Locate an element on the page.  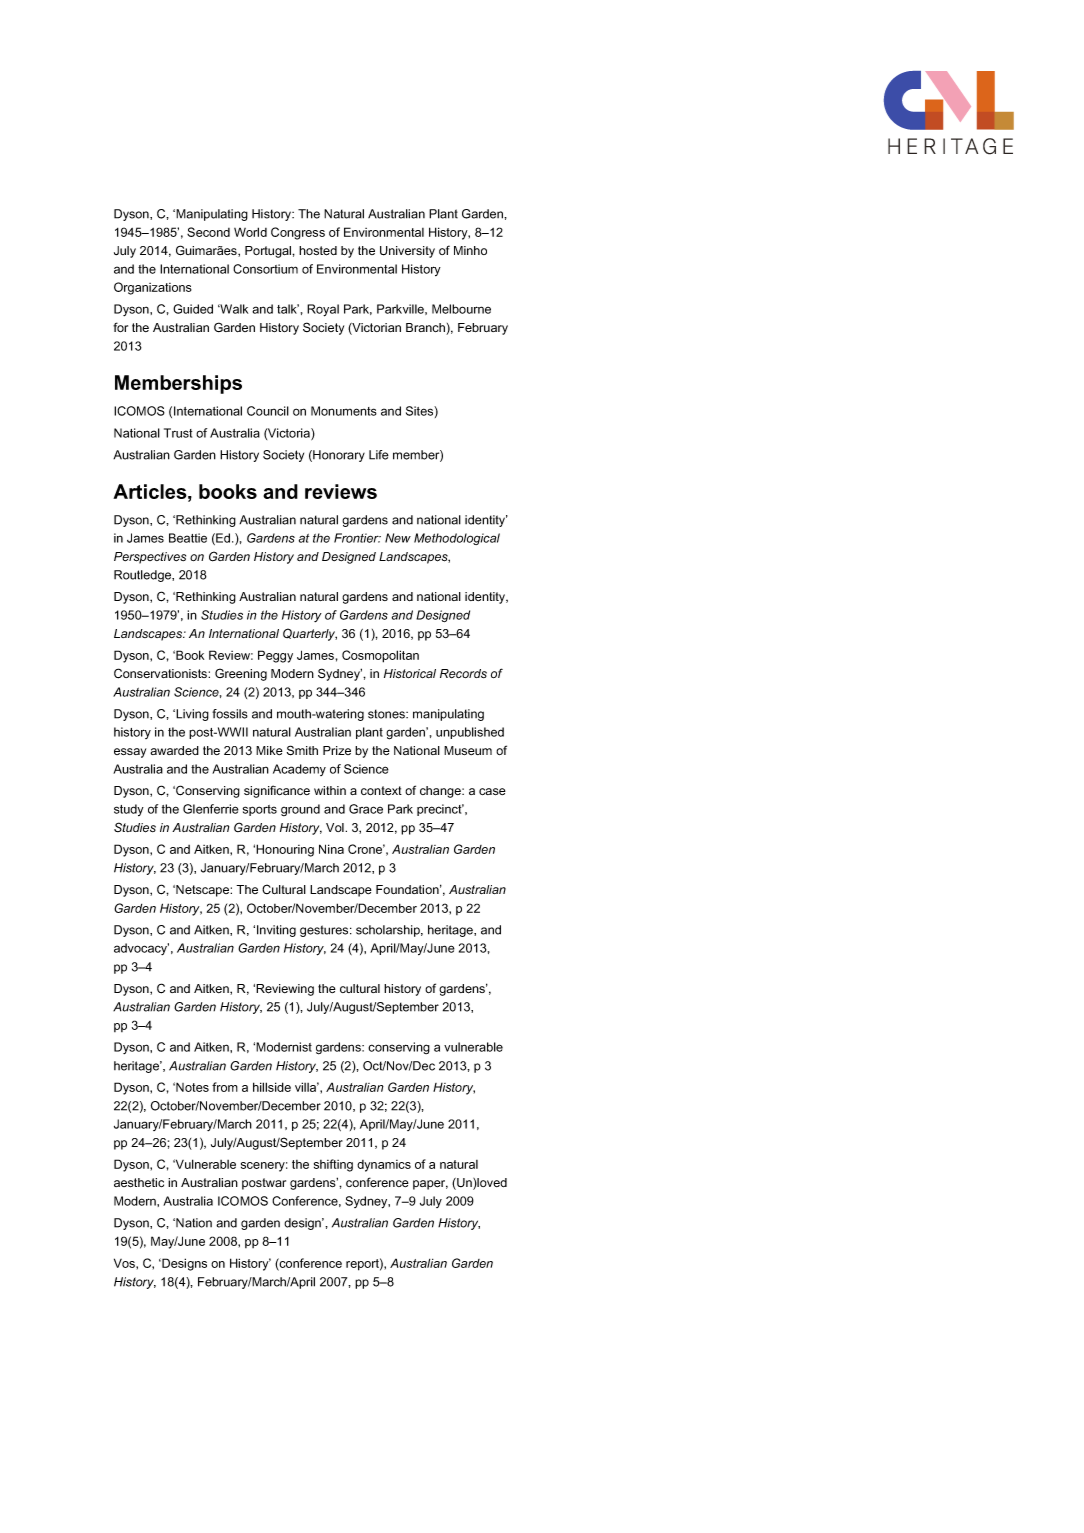
Organizations is located at coordinates (153, 288).
